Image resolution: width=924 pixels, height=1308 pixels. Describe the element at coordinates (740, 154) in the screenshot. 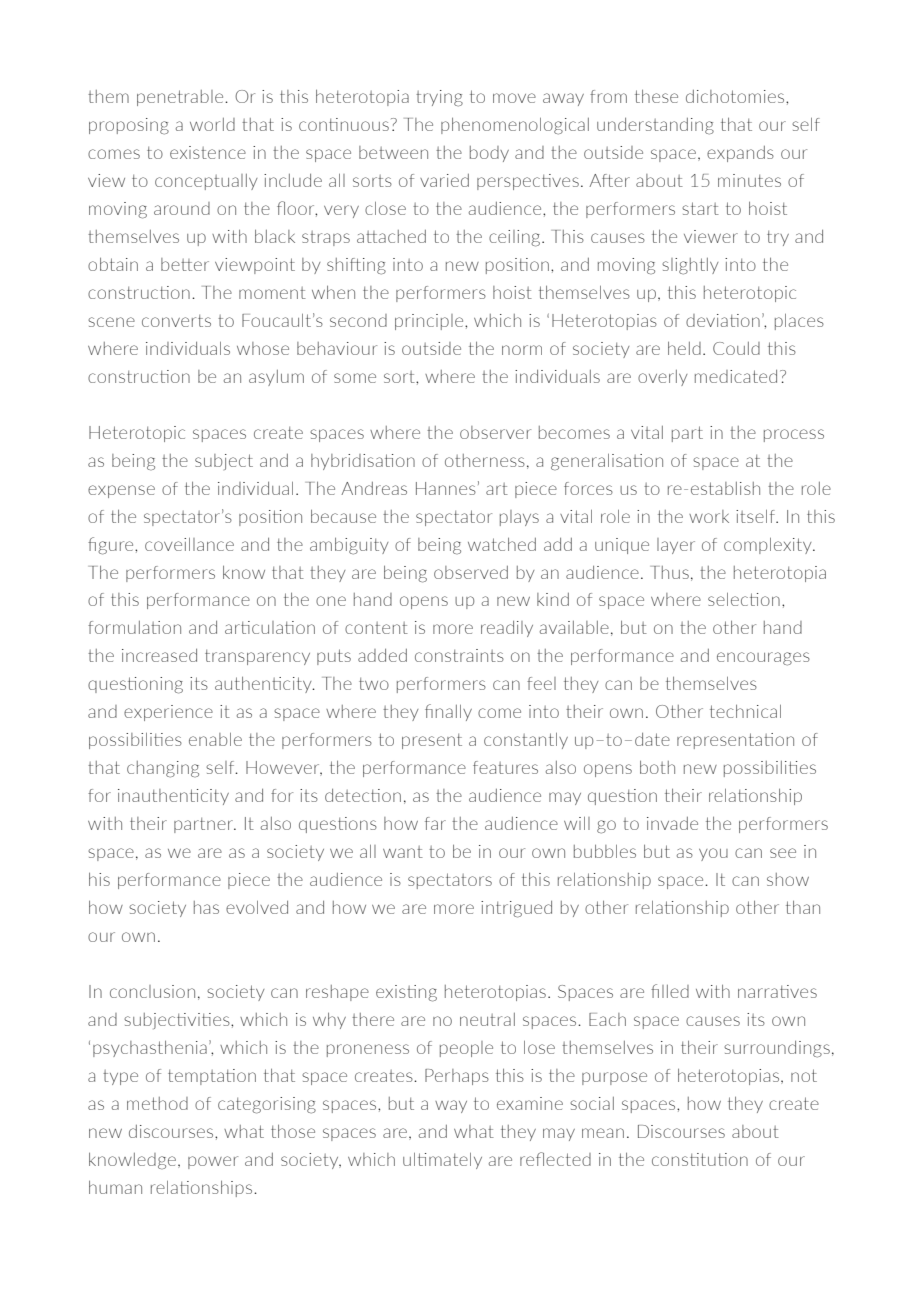

I see `expands` at that location.
